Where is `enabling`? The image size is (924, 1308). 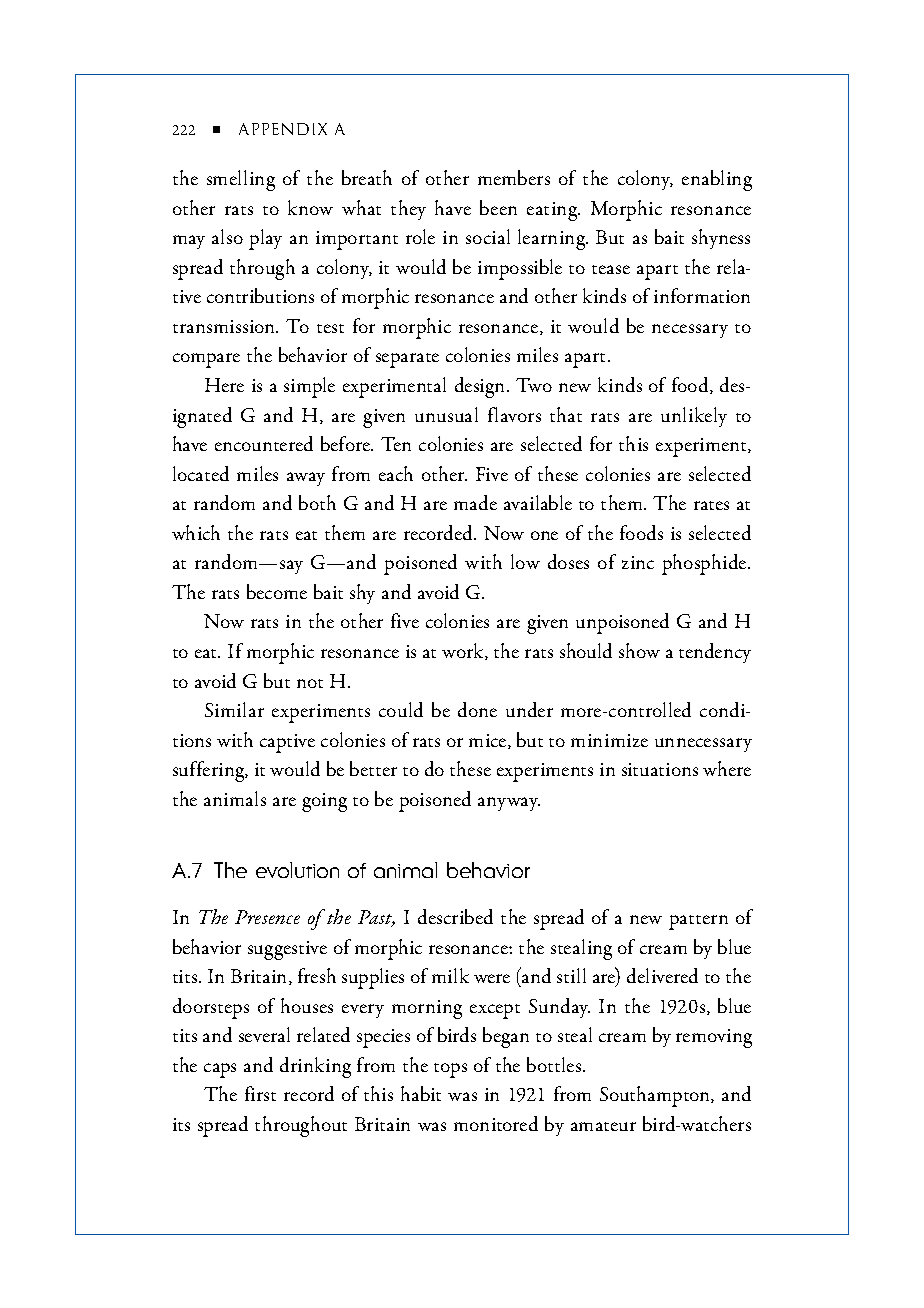 enabling is located at coordinates (717, 180).
